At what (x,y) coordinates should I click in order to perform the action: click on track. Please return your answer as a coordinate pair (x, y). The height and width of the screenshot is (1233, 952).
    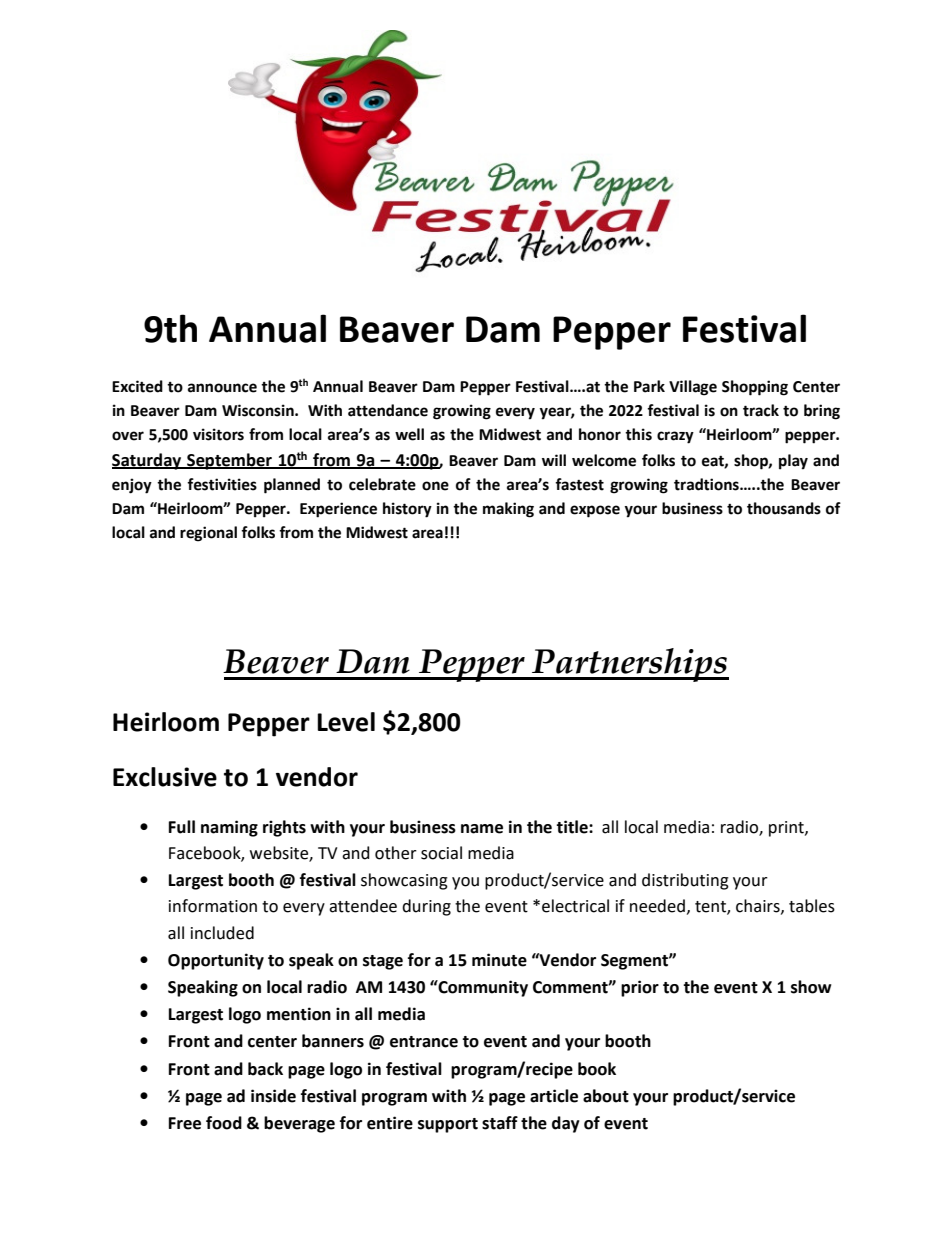
    Looking at the image, I should click on (761, 410).
